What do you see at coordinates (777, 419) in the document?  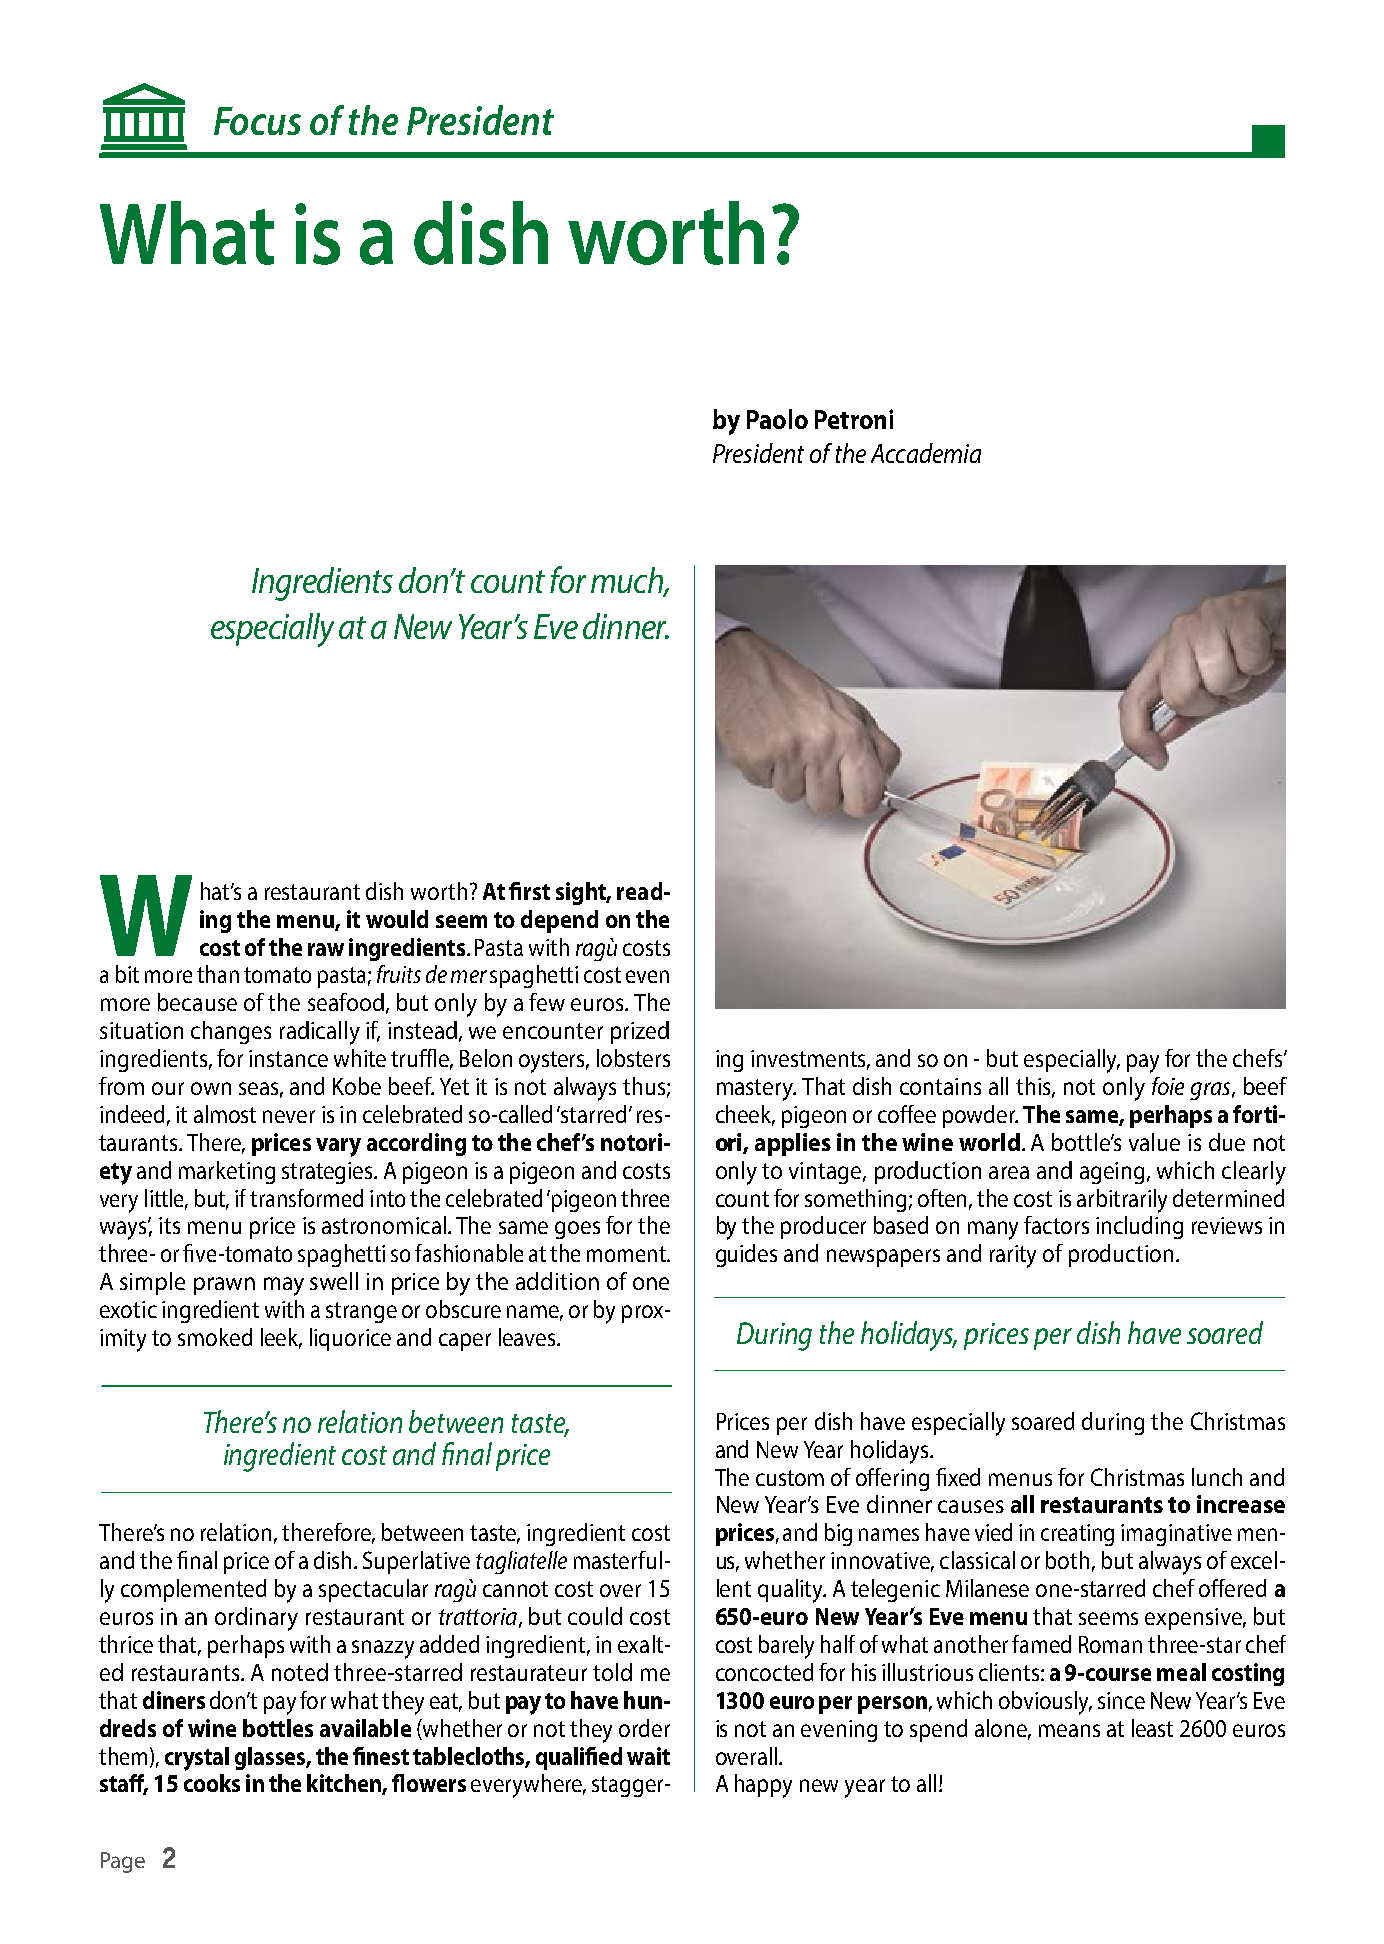 I see `Paolo` at bounding box center [777, 419].
